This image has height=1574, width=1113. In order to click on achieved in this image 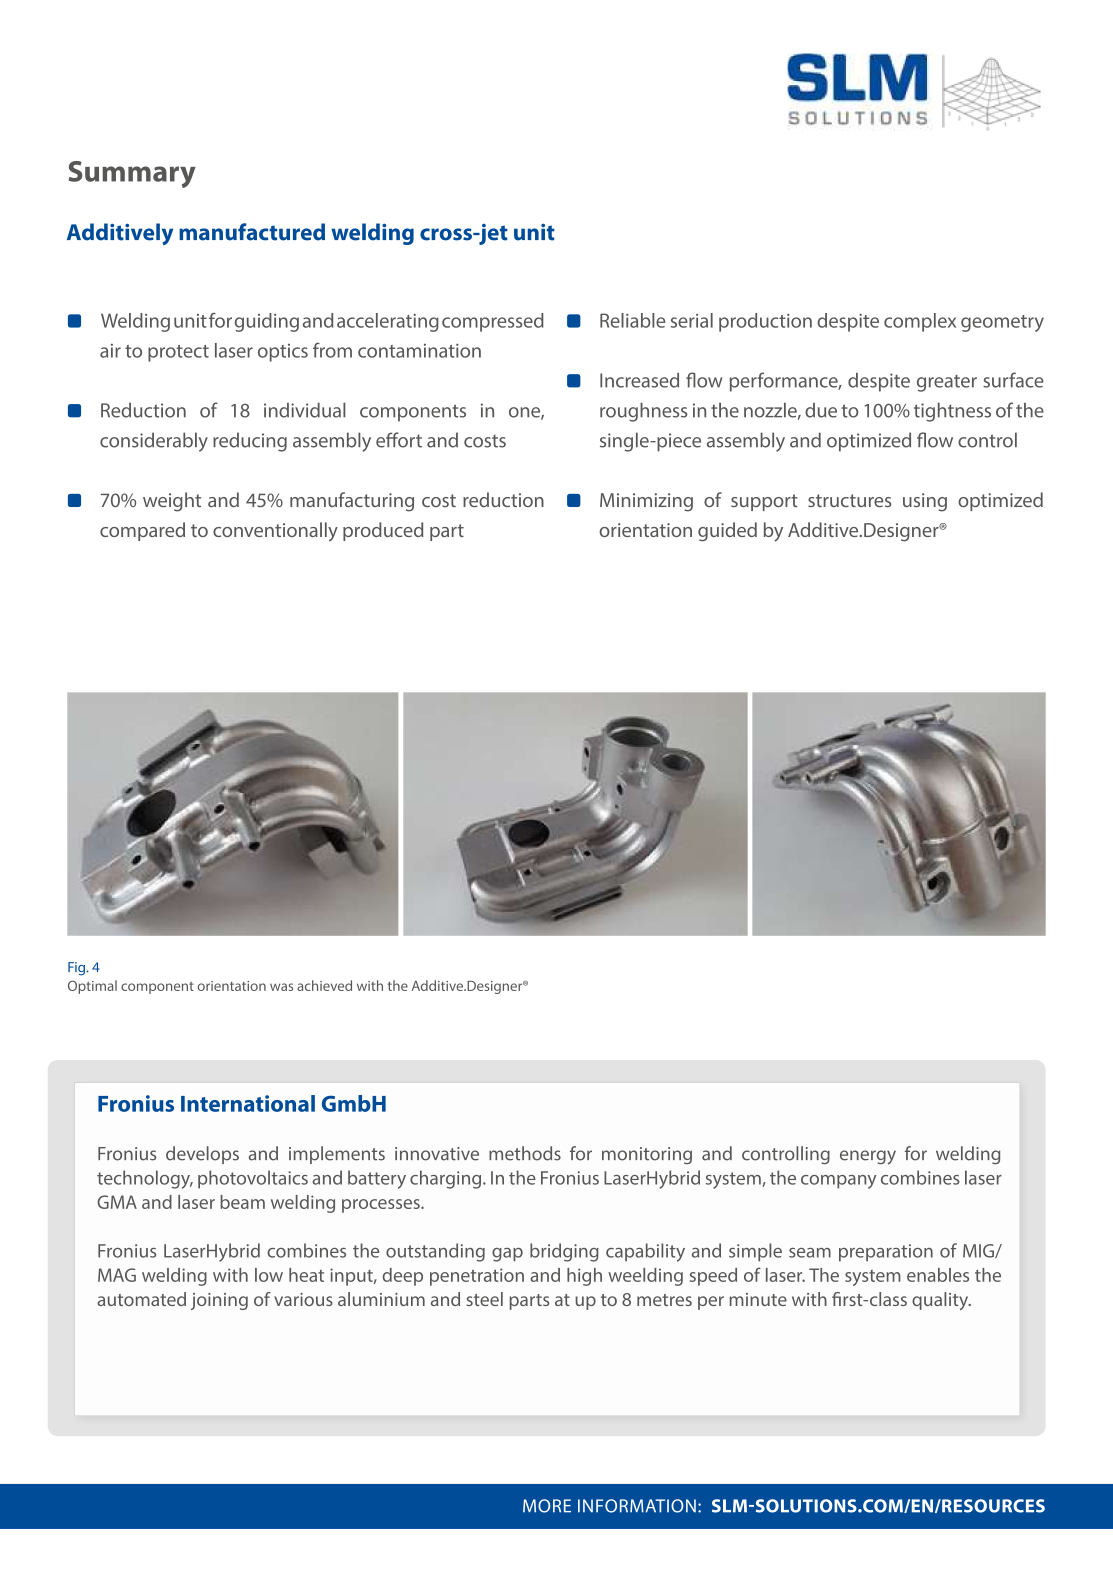, I will do `click(324, 985)`.
